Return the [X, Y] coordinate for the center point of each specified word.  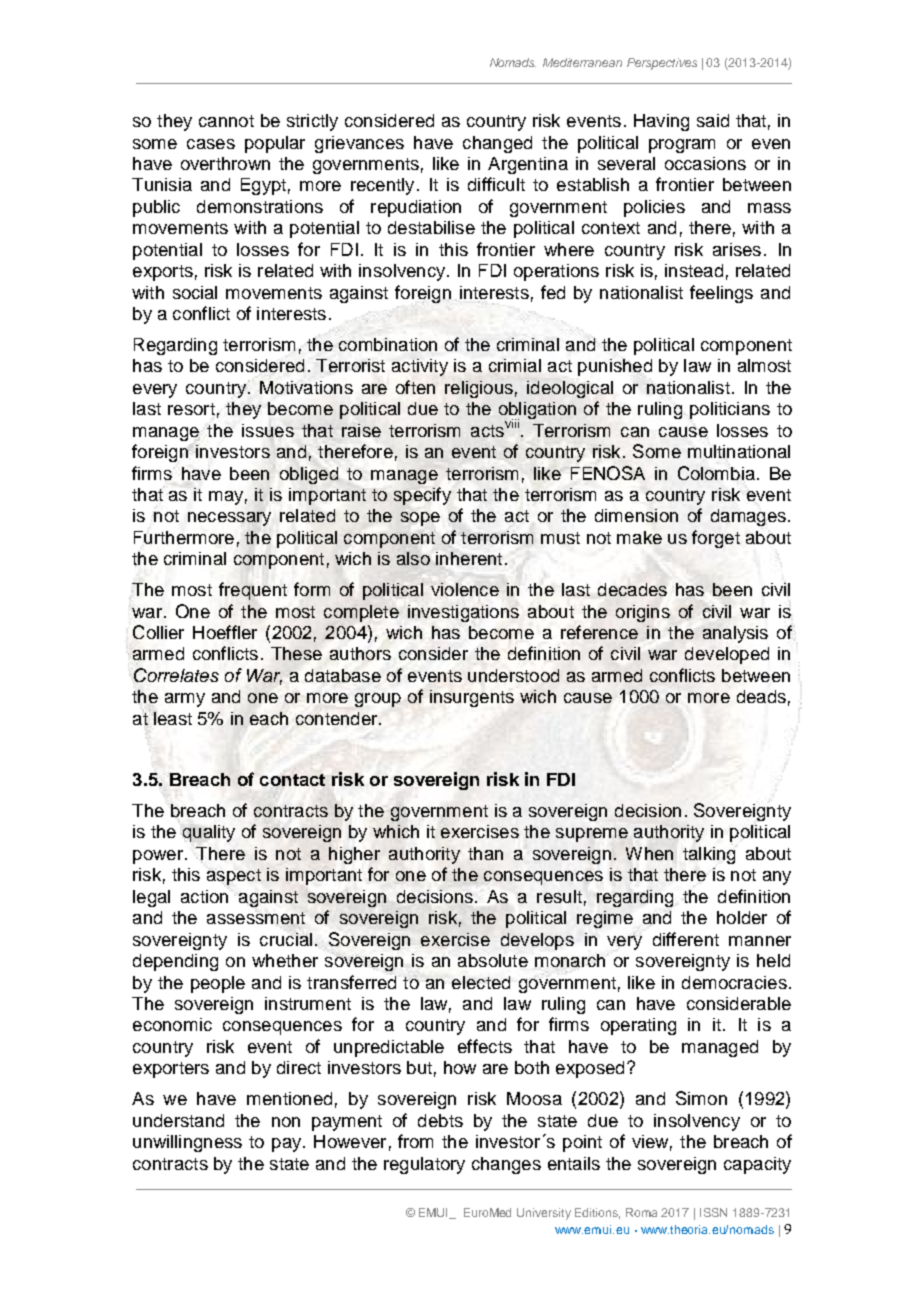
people [218, 984]
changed [497, 144]
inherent [469, 558]
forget [716, 539]
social [195, 292]
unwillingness [187, 1143]
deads [761, 696]
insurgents [472, 698]
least [173, 718]
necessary [229, 519]
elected [481, 982]
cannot [226, 121]
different [686, 939]
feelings [721, 294]
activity [420, 367]
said [713, 120]
